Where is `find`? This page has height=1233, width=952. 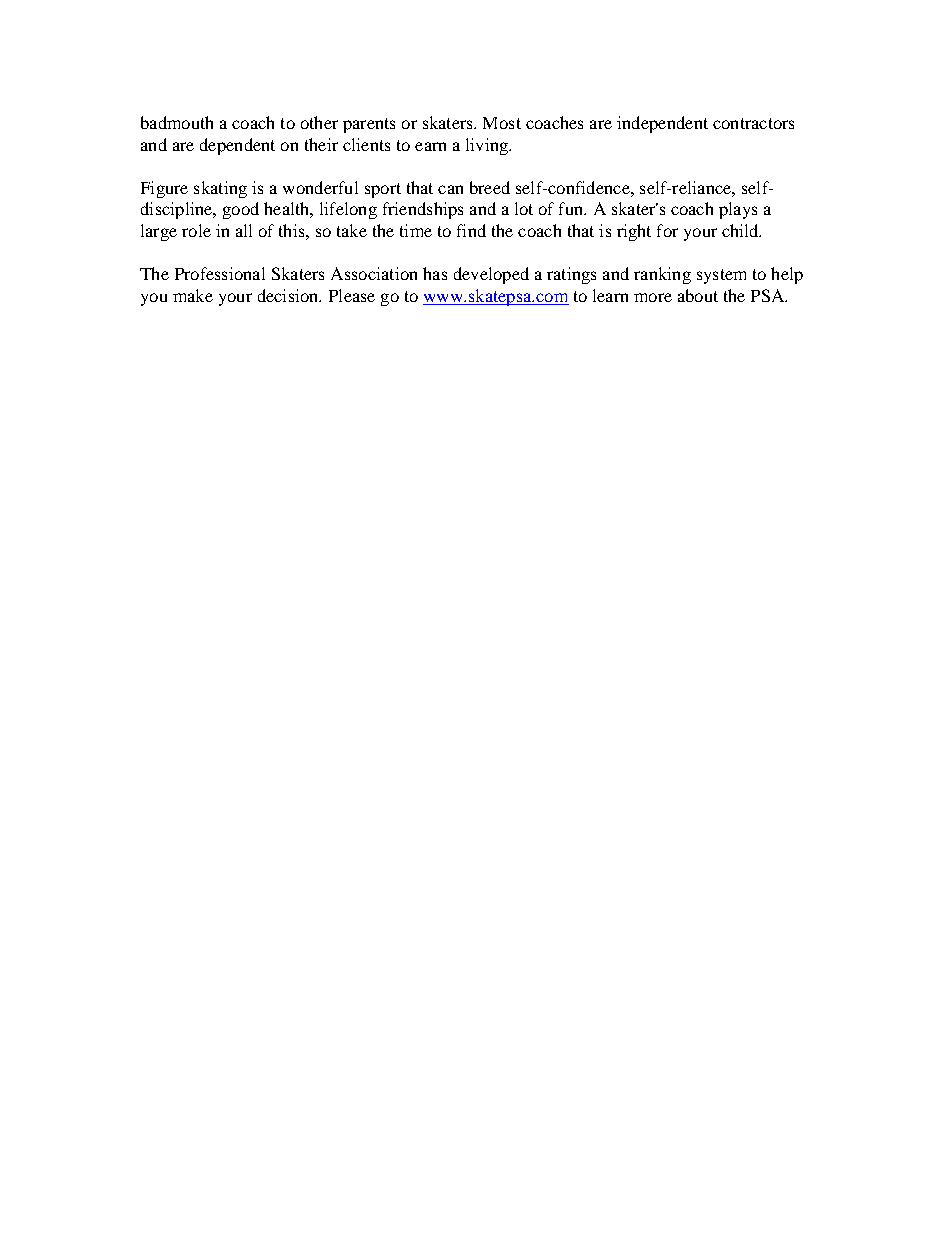
find is located at coordinates (471, 230).
